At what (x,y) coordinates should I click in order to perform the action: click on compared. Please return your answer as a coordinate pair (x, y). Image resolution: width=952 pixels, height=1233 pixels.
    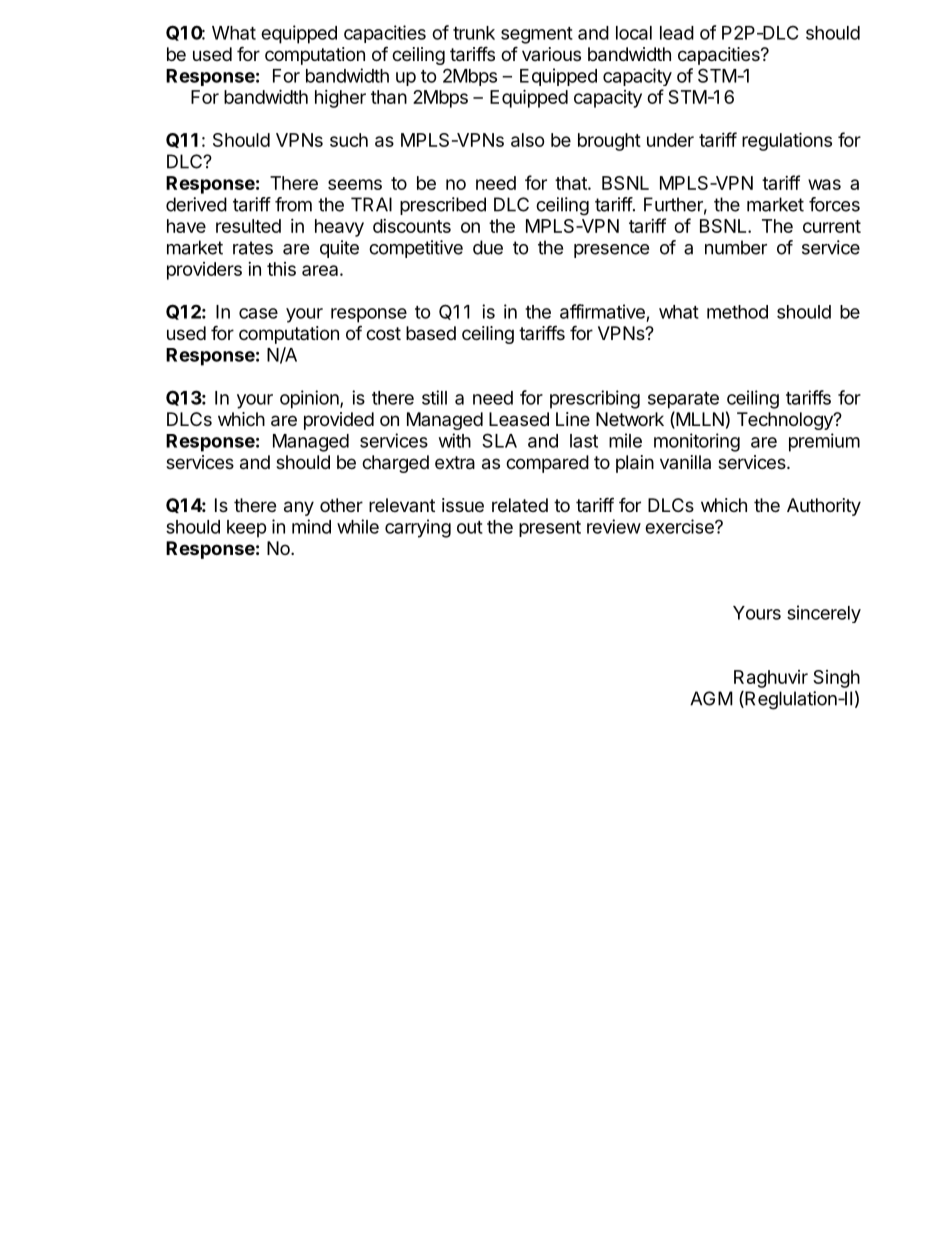
    Looking at the image, I should click on (547, 464).
